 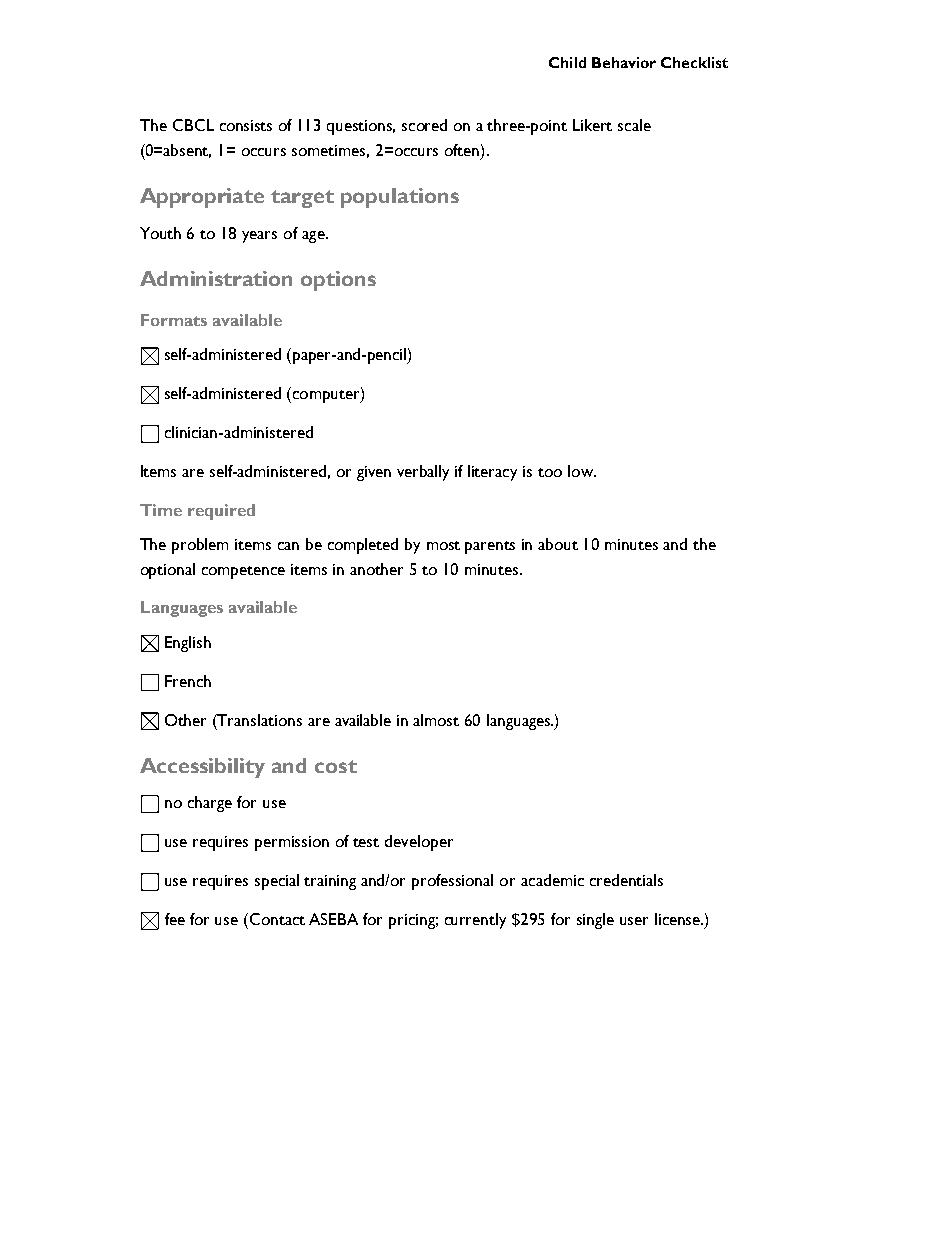 What do you see at coordinates (624, 62) in the page?
I see `Behavior` at bounding box center [624, 62].
